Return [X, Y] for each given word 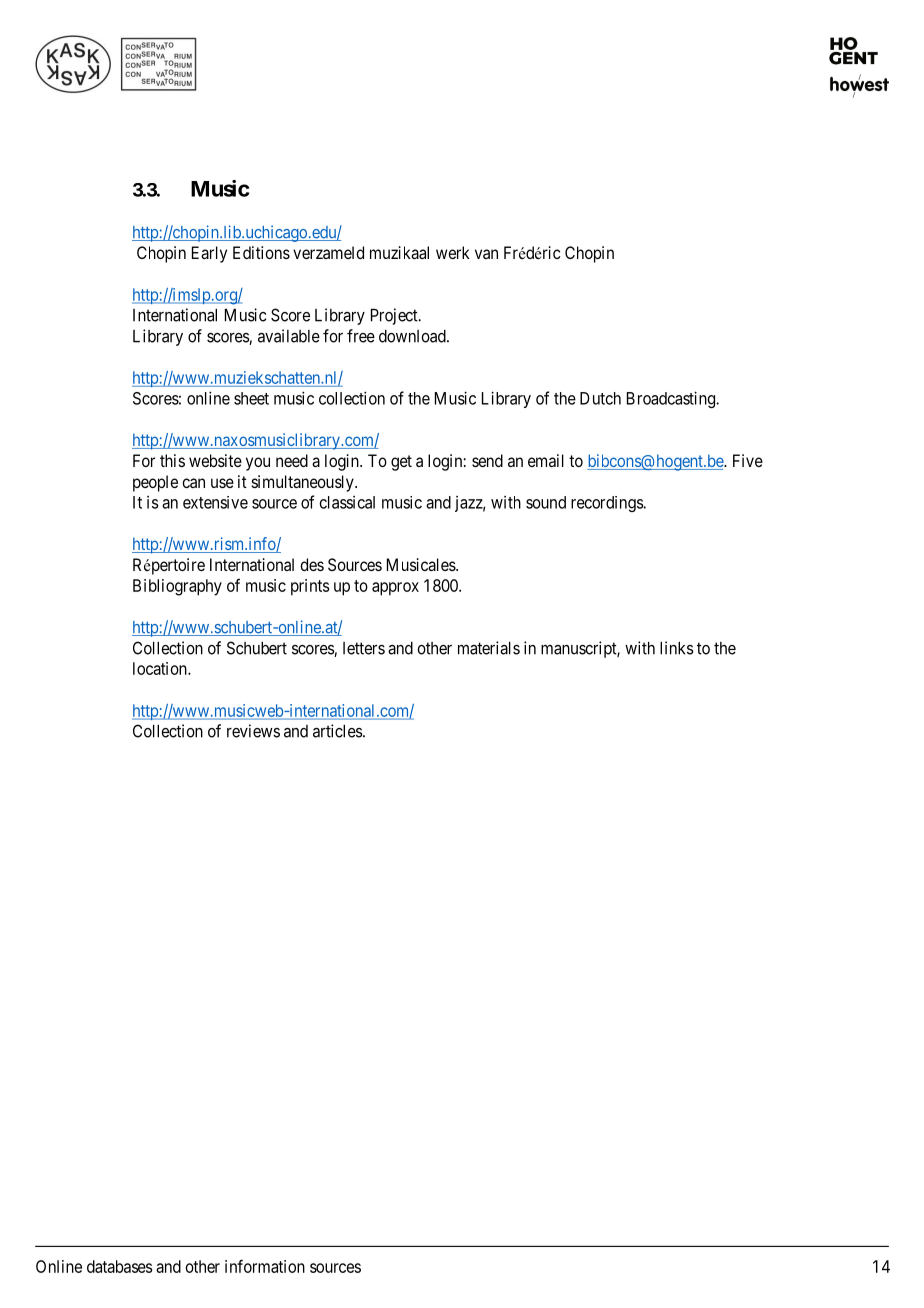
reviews [253, 731]
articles [338, 731]
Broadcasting [672, 399]
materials [489, 648]
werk [453, 252]
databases [119, 1266]
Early [209, 254]
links [677, 648]
